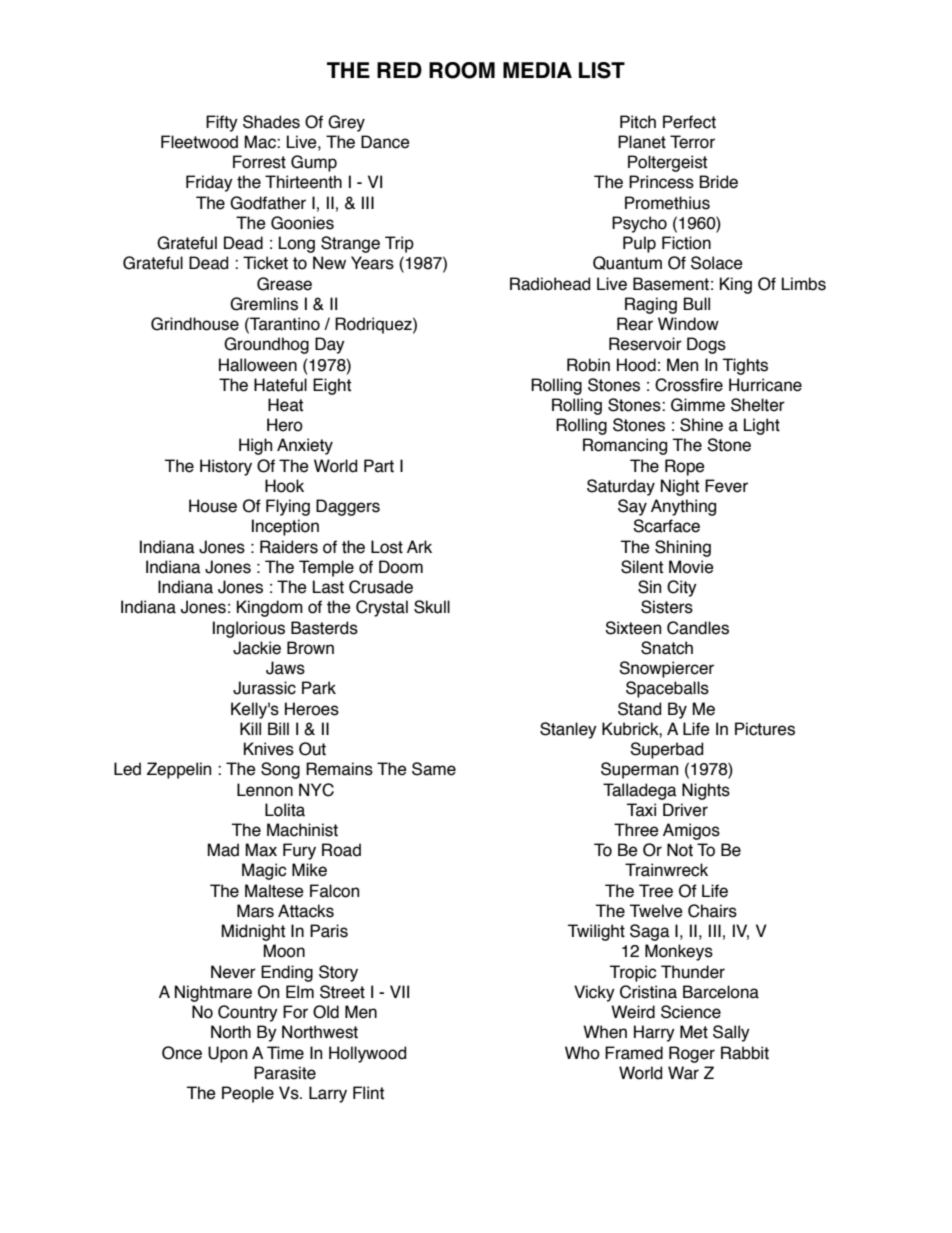 This screenshot has width=952, height=1233. I want to click on Perfect, so click(689, 122).
